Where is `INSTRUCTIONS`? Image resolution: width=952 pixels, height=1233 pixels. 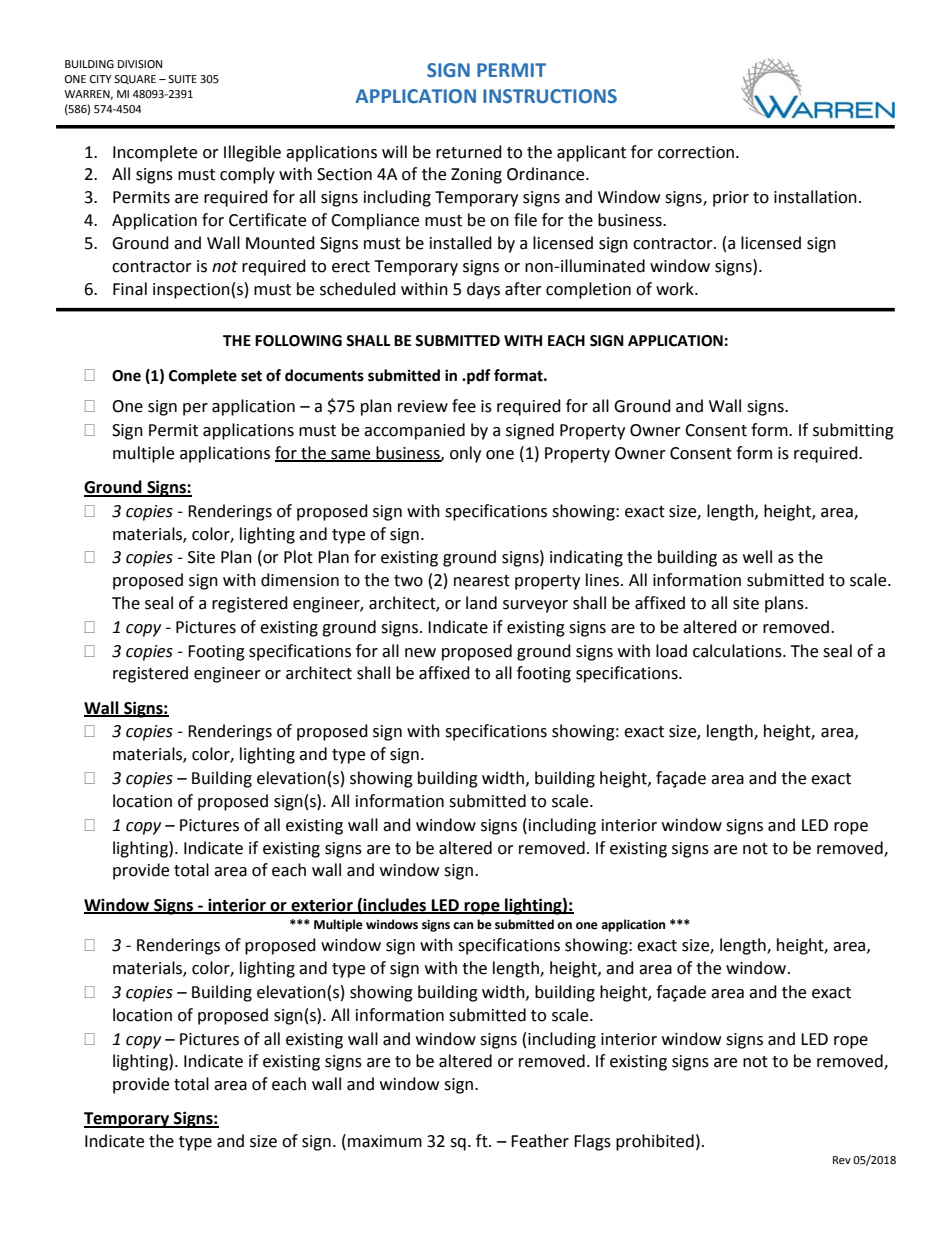 INSTRUCTIONS is located at coordinates (550, 96).
